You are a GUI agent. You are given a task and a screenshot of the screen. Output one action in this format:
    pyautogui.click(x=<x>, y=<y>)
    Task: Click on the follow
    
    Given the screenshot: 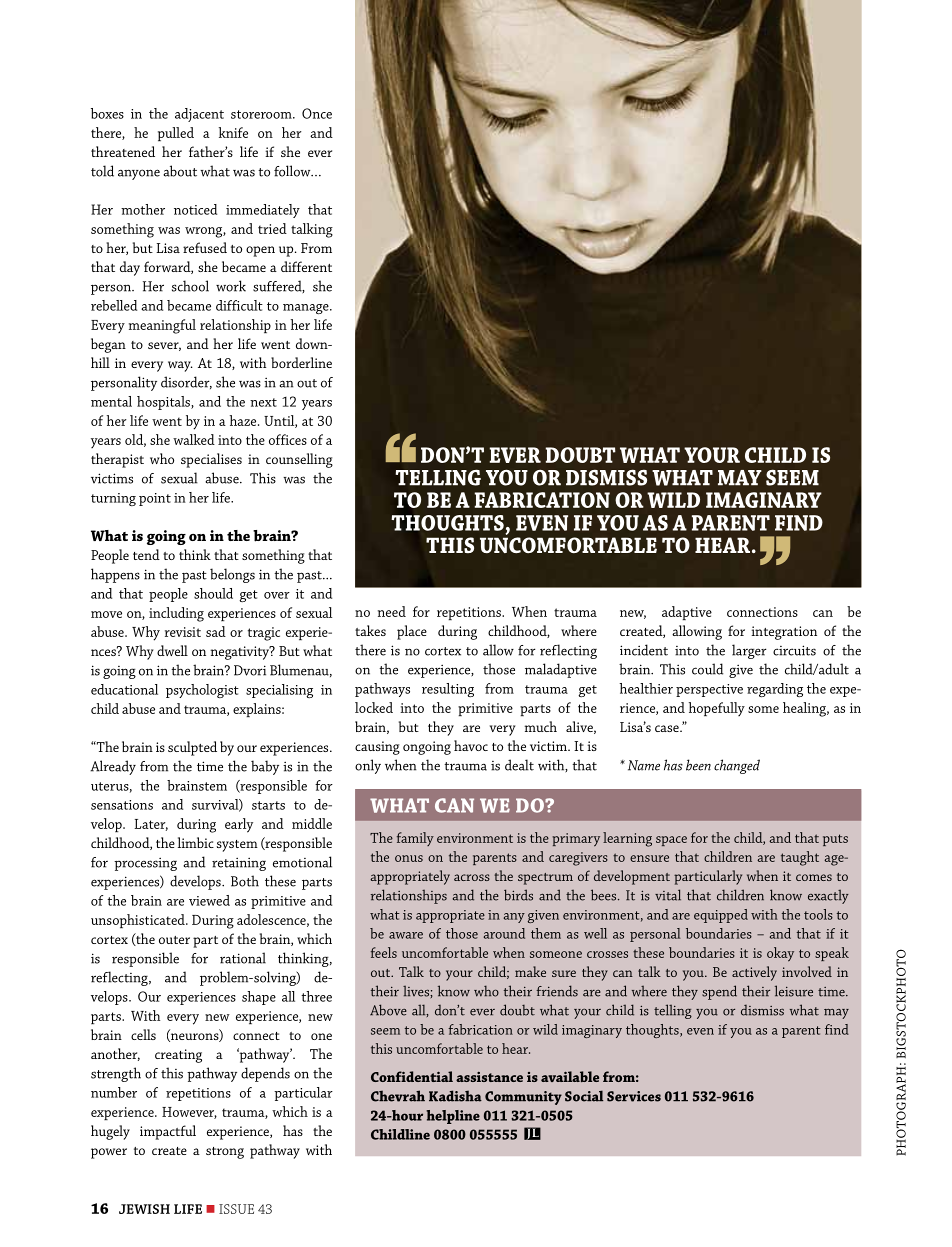 What is the action you would take?
    pyautogui.click(x=293, y=171)
